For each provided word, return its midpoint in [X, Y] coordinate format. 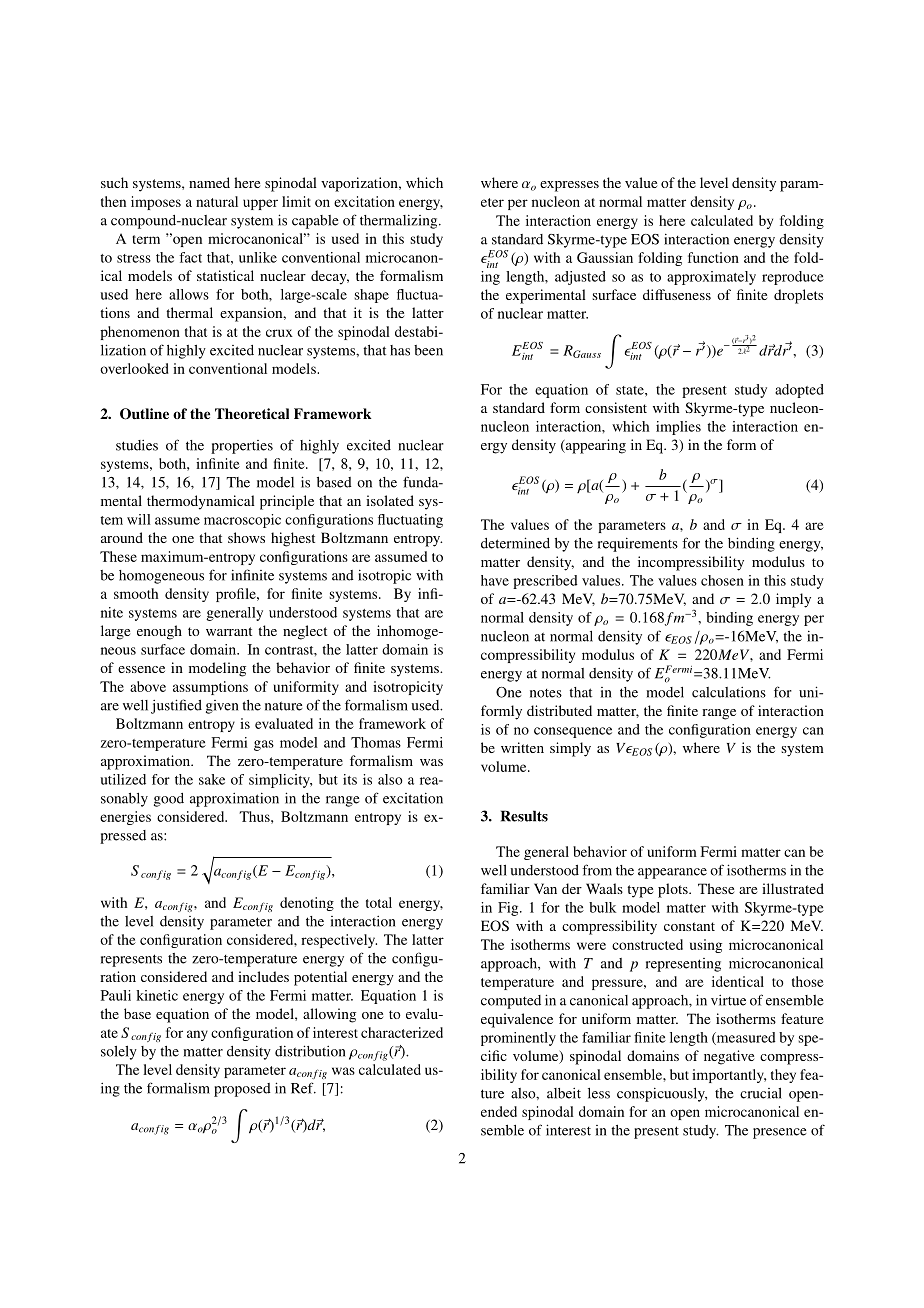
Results [524, 816]
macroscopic [242, 521]
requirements [638, 545]
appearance [672, 873]
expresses [569, 186]
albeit [564, 1093]
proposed [242, 1090]
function [713, 257]
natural [217, 201]
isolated [390, 500]
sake [212, 779]
